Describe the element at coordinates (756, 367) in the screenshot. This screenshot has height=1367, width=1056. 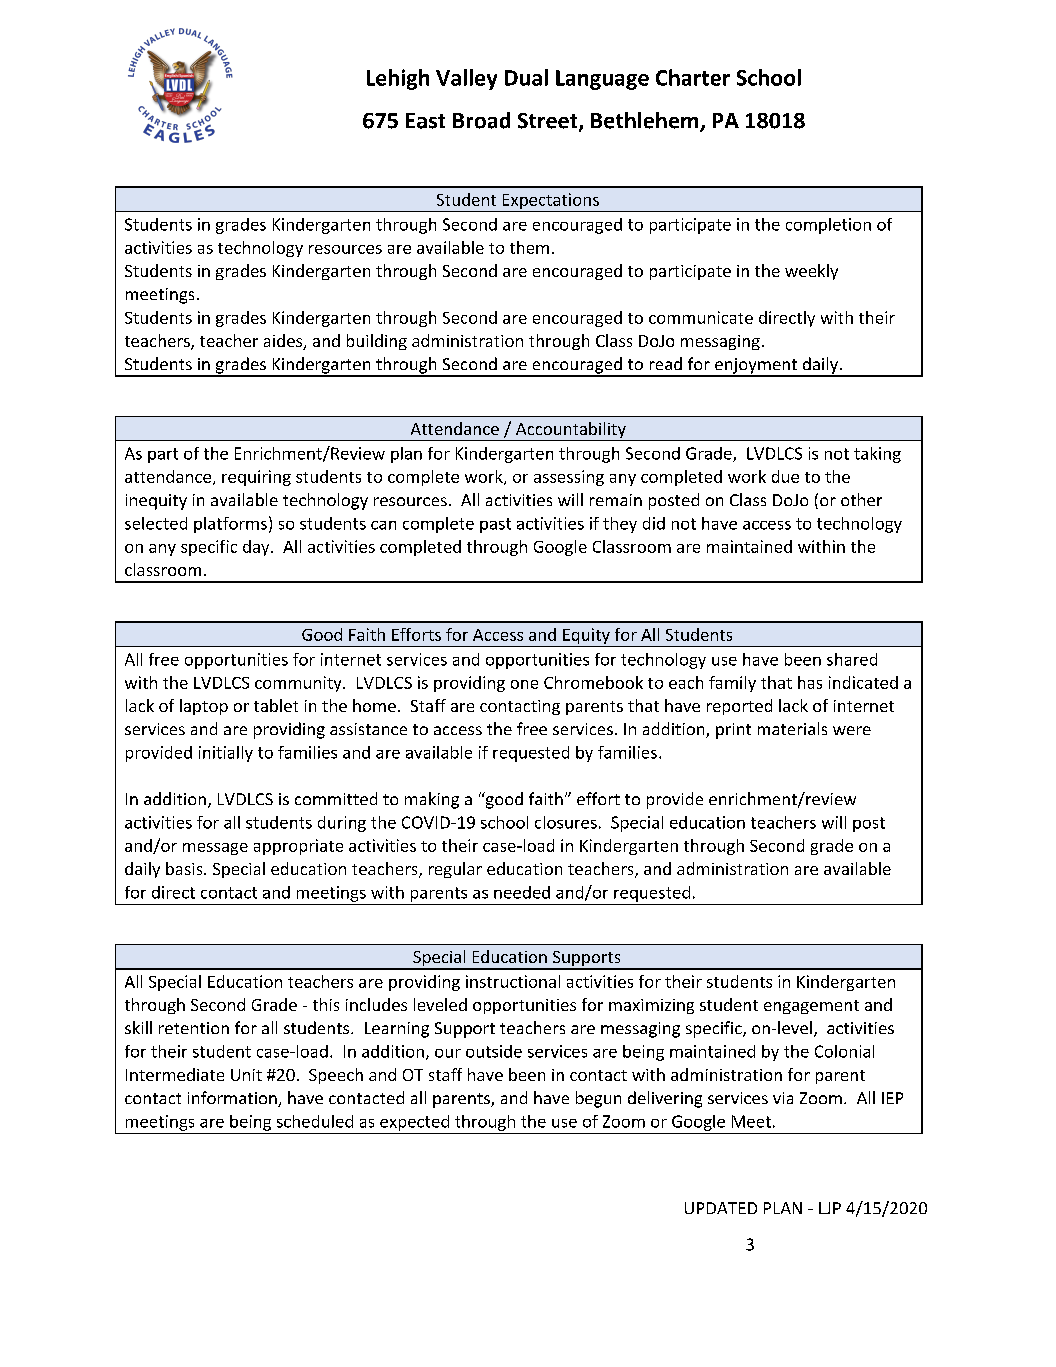
I see `enjoyment` at that location.
